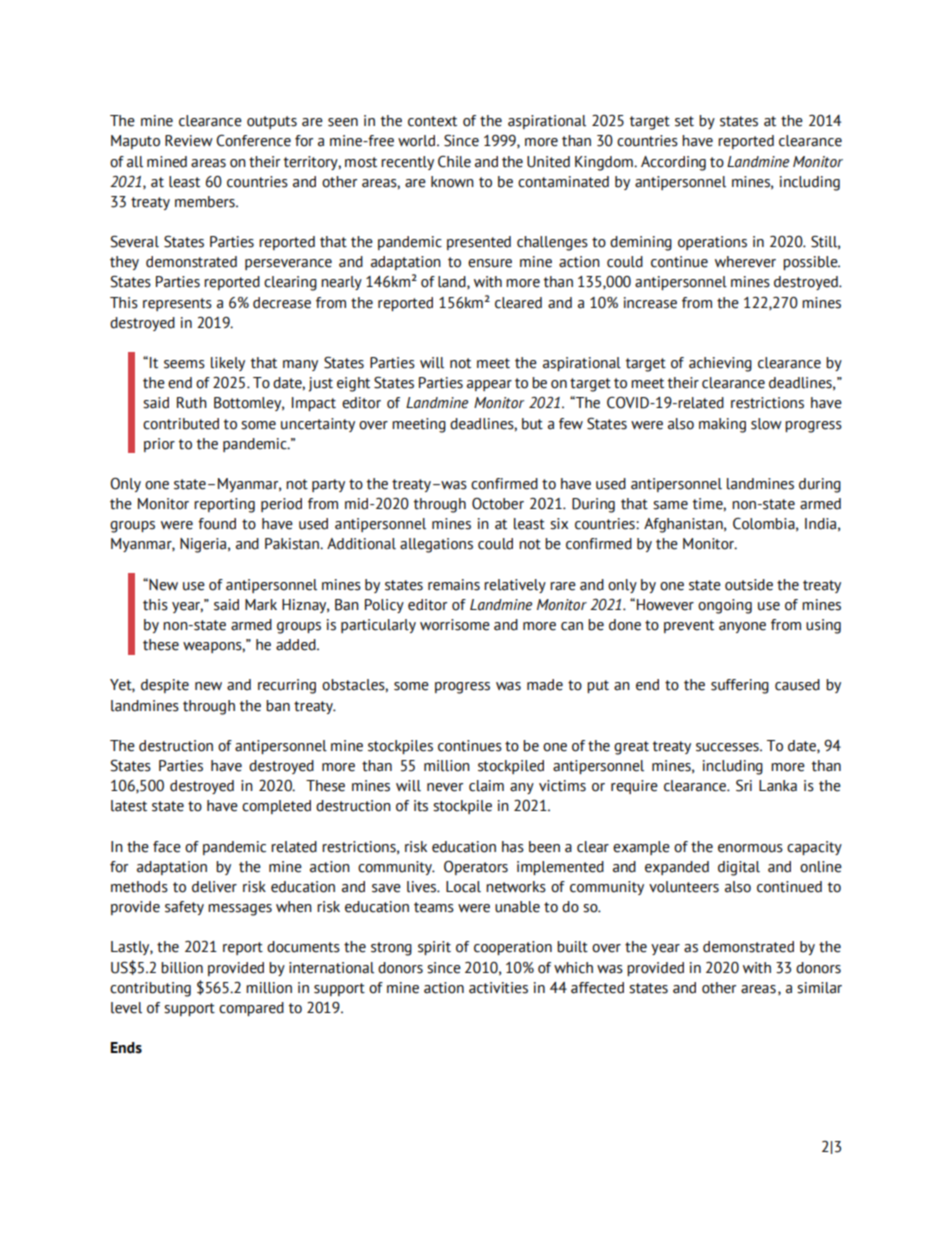  Describe the element at coordinates (181, 424) in the document. I see `contributed` at that location.
